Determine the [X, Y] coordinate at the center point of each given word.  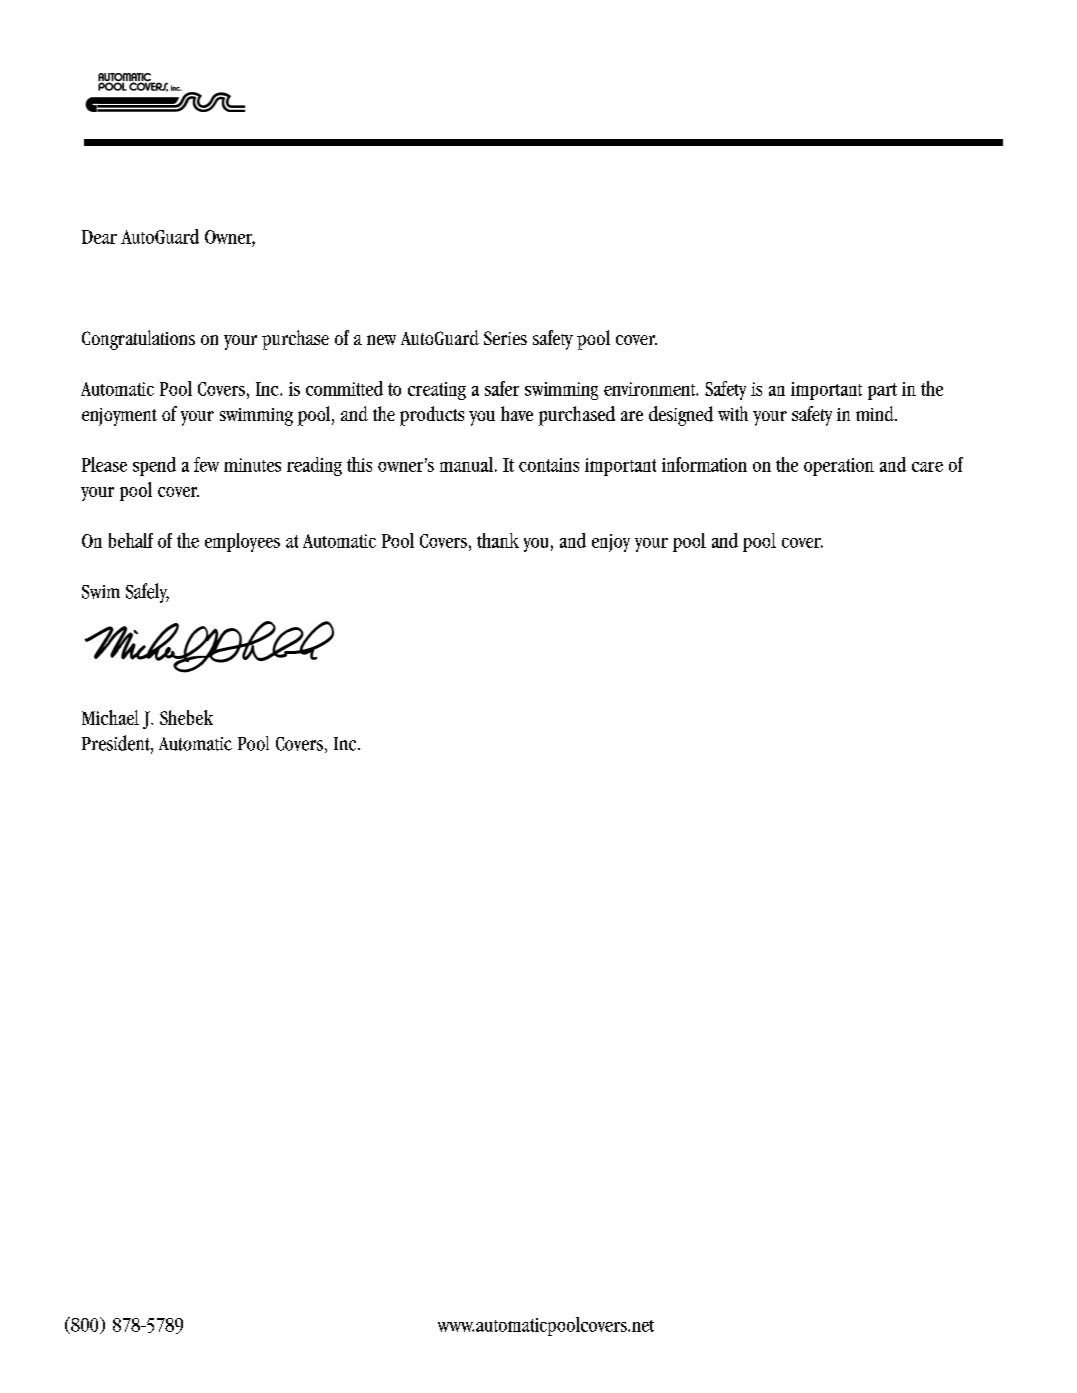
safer [502, 388]
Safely [147, 593]
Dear [99, 237]
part [882, 391]
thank [498, 540]
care [927, 467]
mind [876, 413]
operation [839, 467]
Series [505, 338]
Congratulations [138, 340]
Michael [110, 717]
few [206, 464]
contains [549, 465]
